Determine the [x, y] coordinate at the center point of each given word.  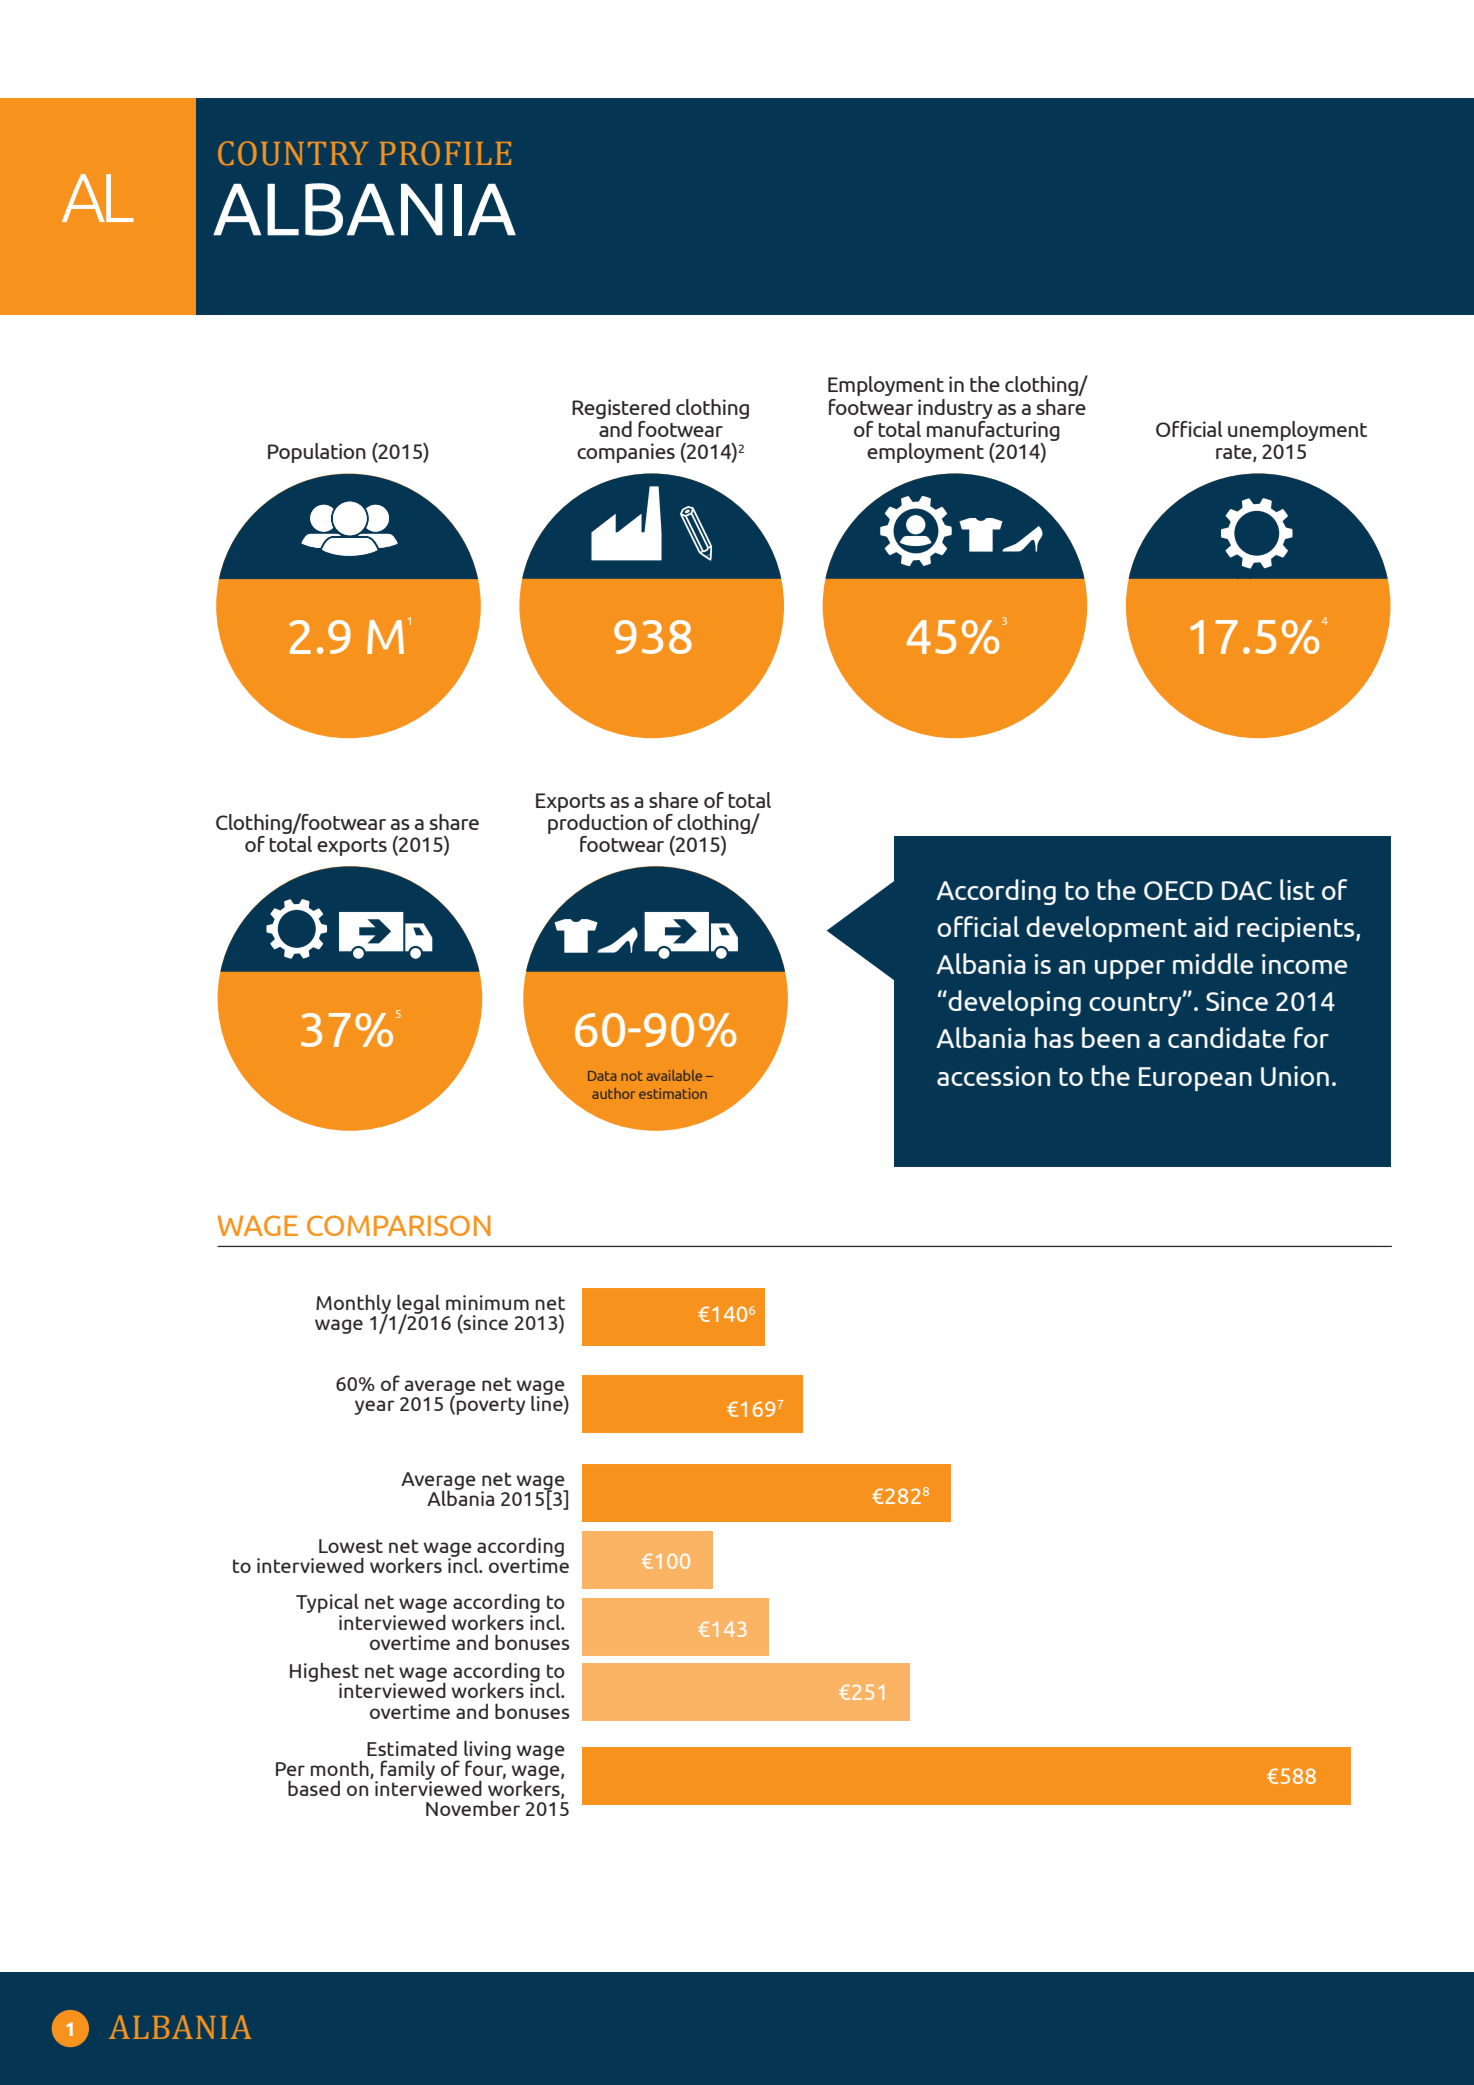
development [1106, 929]
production [597, 822]
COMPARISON [399, 1225]
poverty [491, 1406]
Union [1295, 1076]
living [487, 1751]
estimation [673, 1093]
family [408, 1771]
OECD [1178, 890]
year [375, 1407]
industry [955, 409]
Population [317, 453]
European [1195, 1079]
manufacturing [993, 429]
